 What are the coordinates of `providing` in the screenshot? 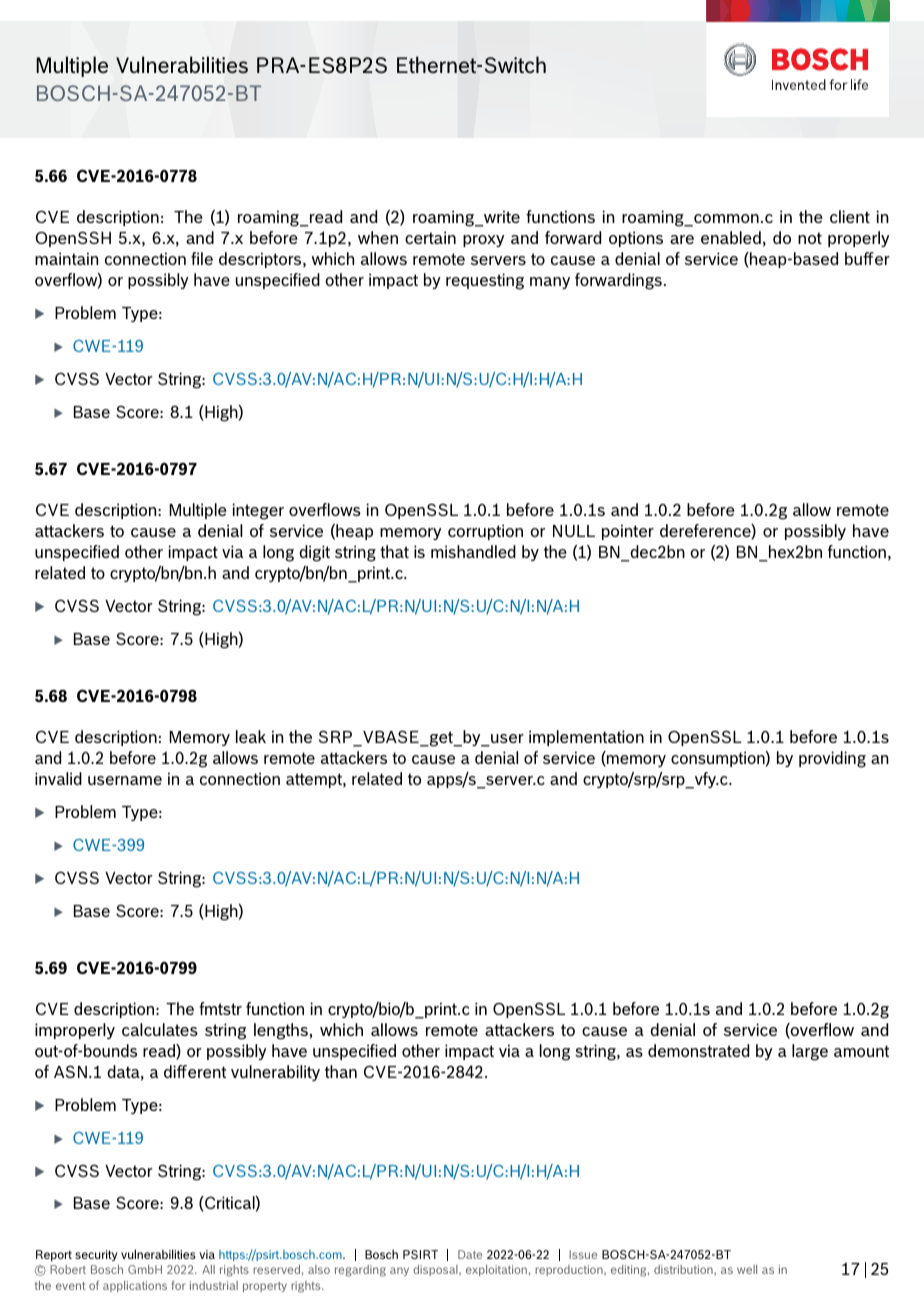 It's located at (832, 759).
